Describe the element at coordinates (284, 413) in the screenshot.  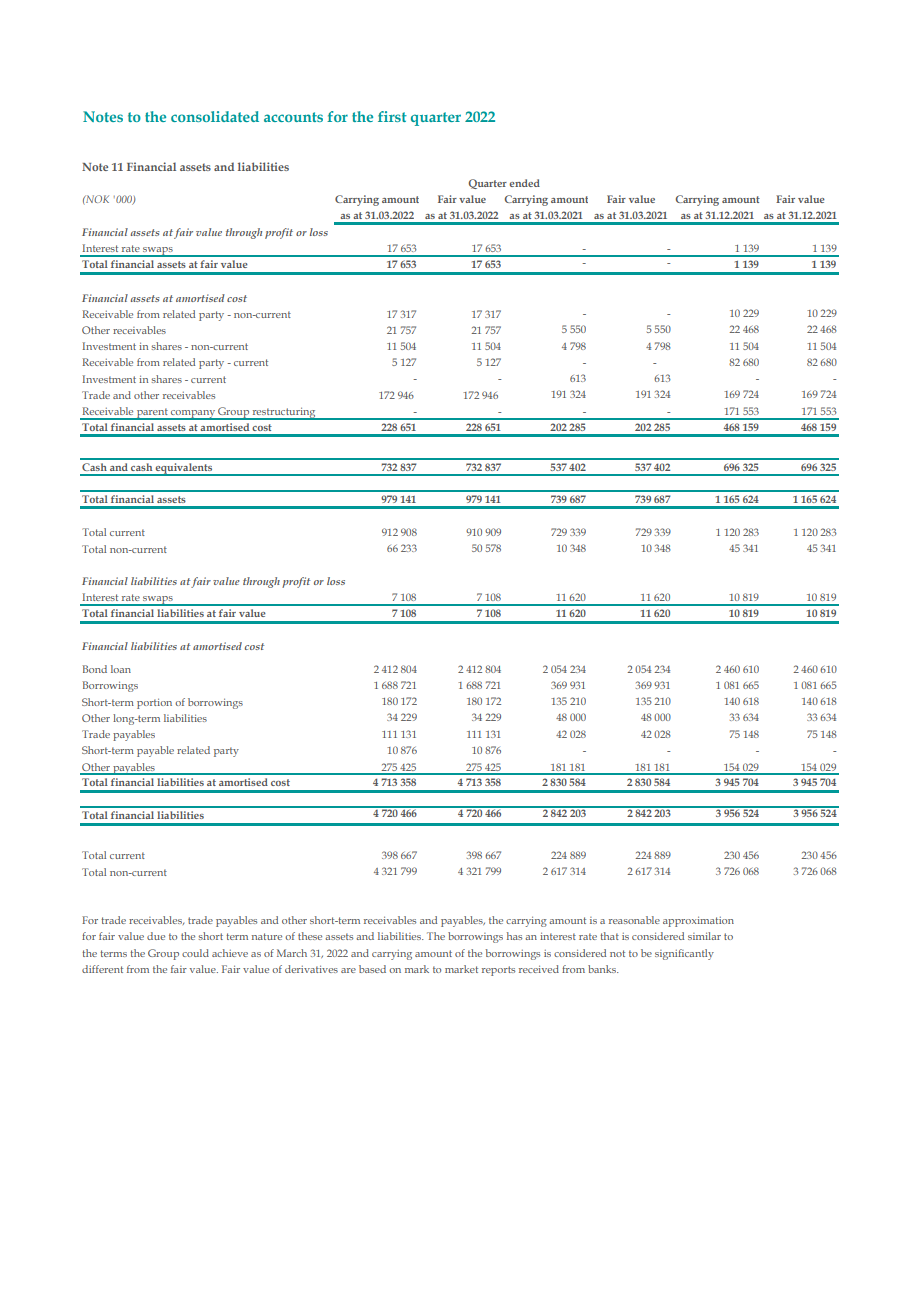
I see `restructuring` at that location.
